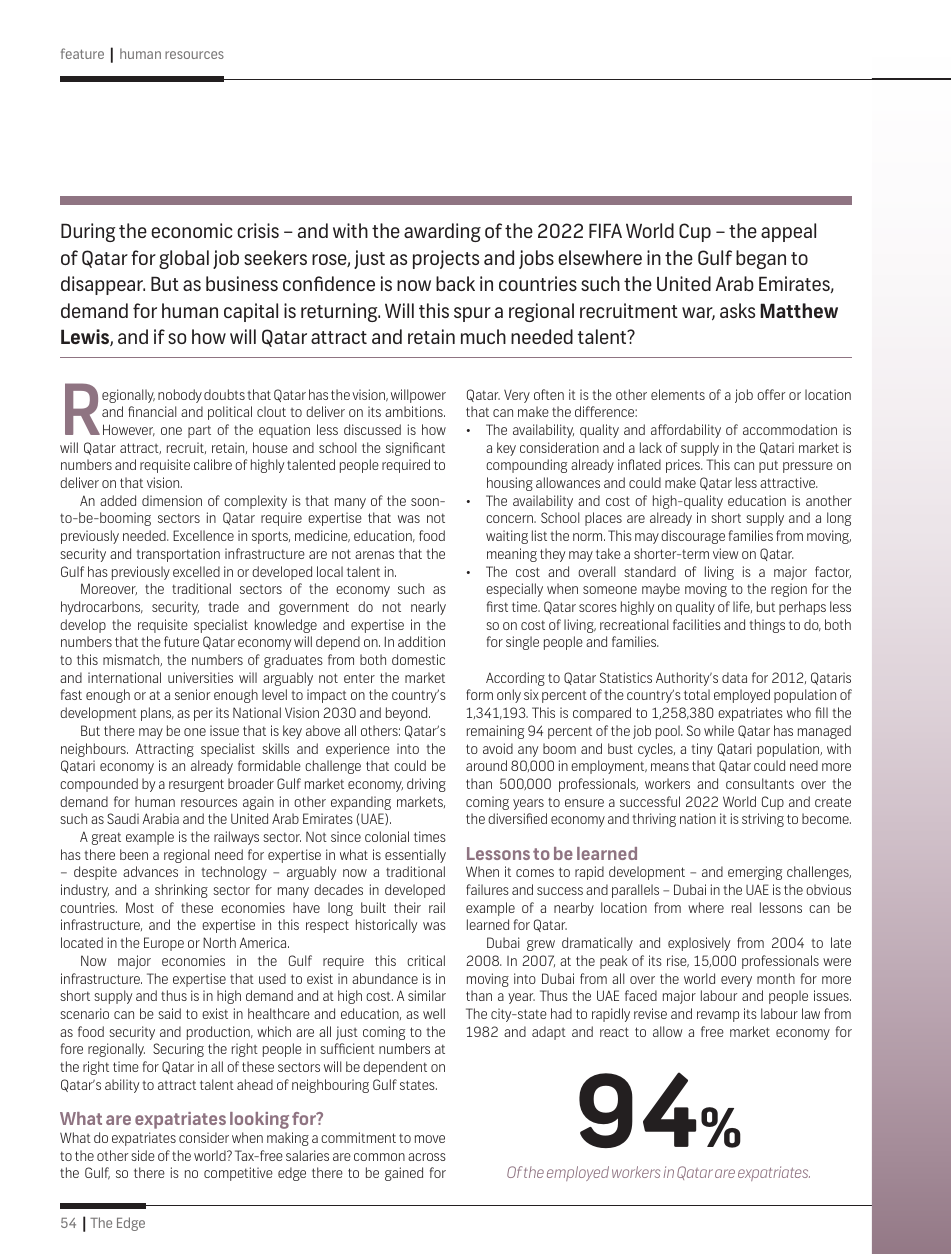 The width and height of the page is (952, 1254). Describe the element at coordinates (788, 232) in the page. I see `appeal` at that location.
